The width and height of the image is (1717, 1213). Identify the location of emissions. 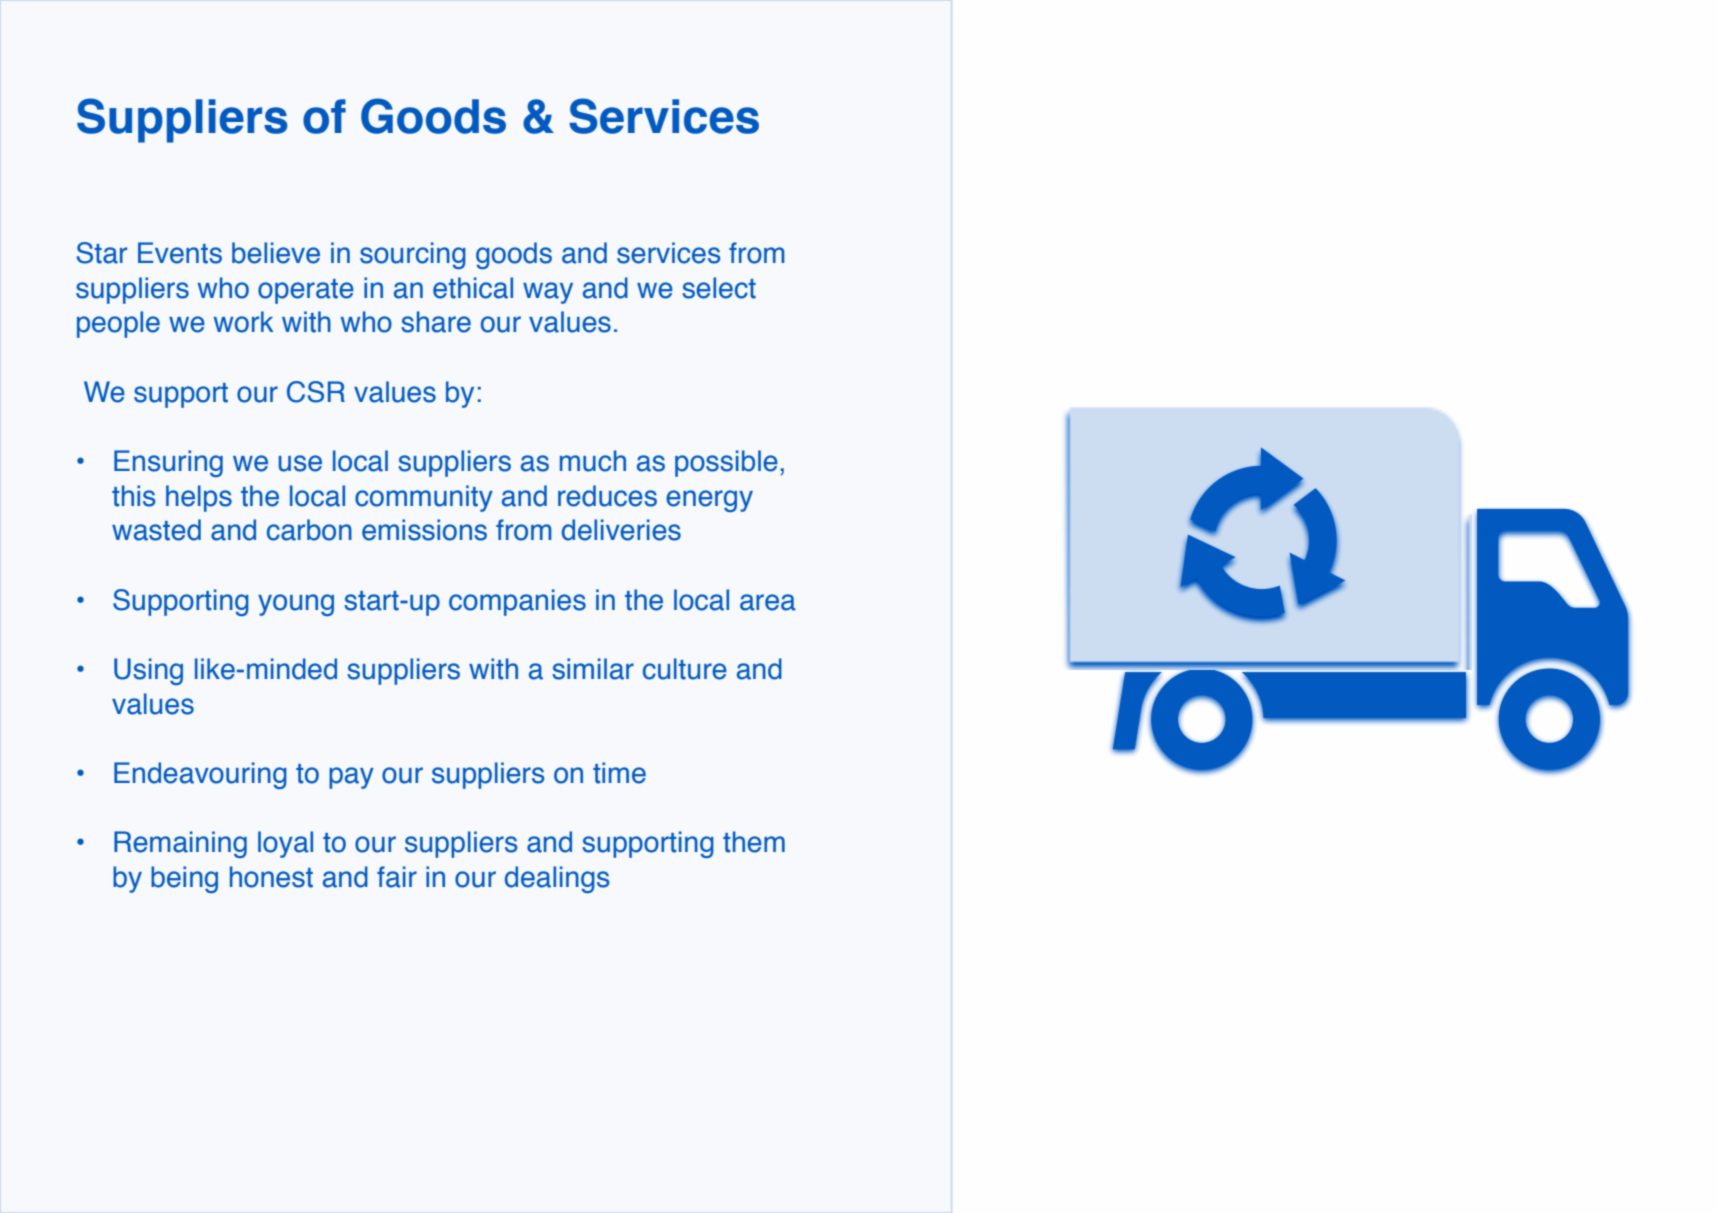
(424, 530).
